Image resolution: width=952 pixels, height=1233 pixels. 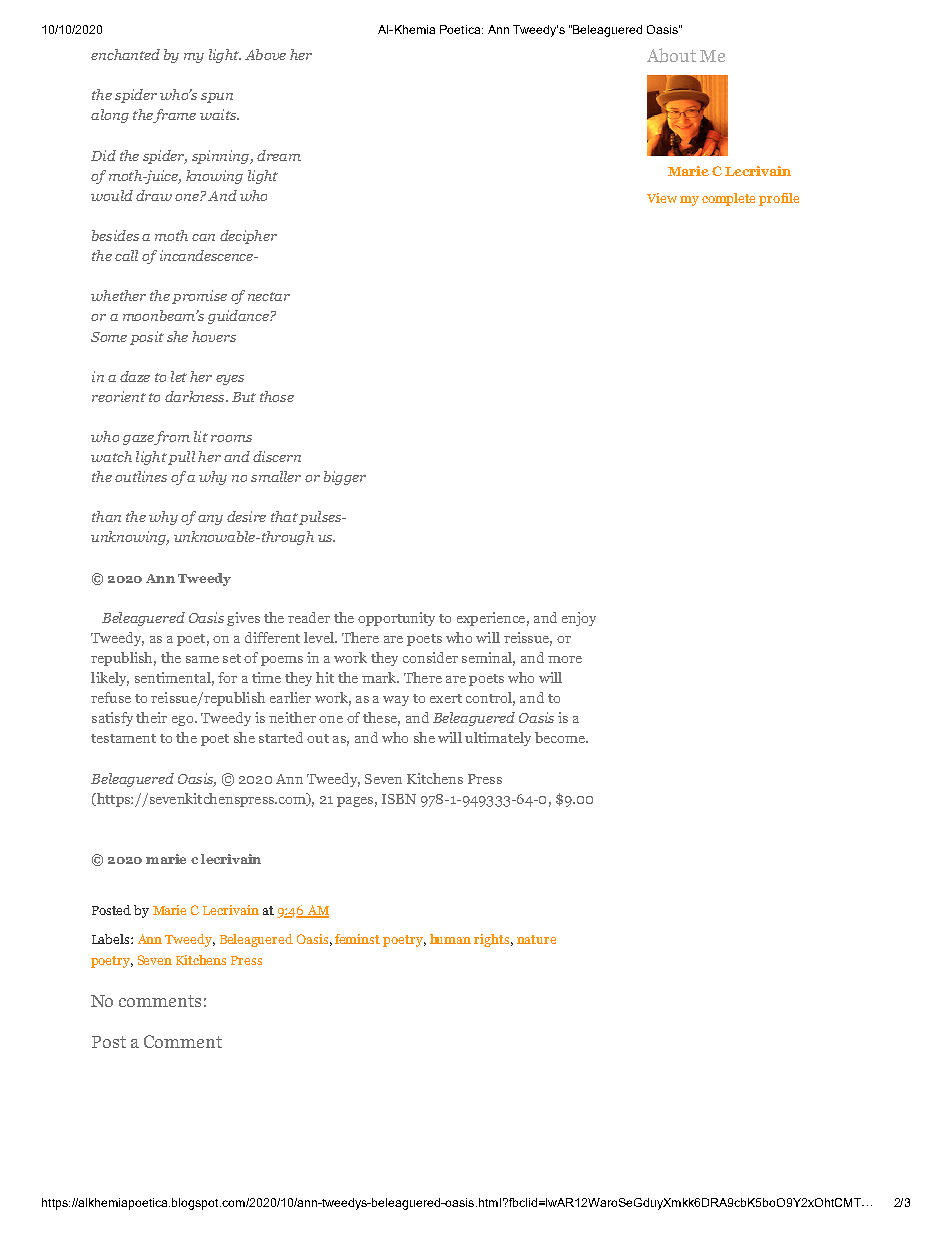 What do you see at coordinates (345, 478) in the screenshot?
I see `bigger` at bounding box center [345, 478].
